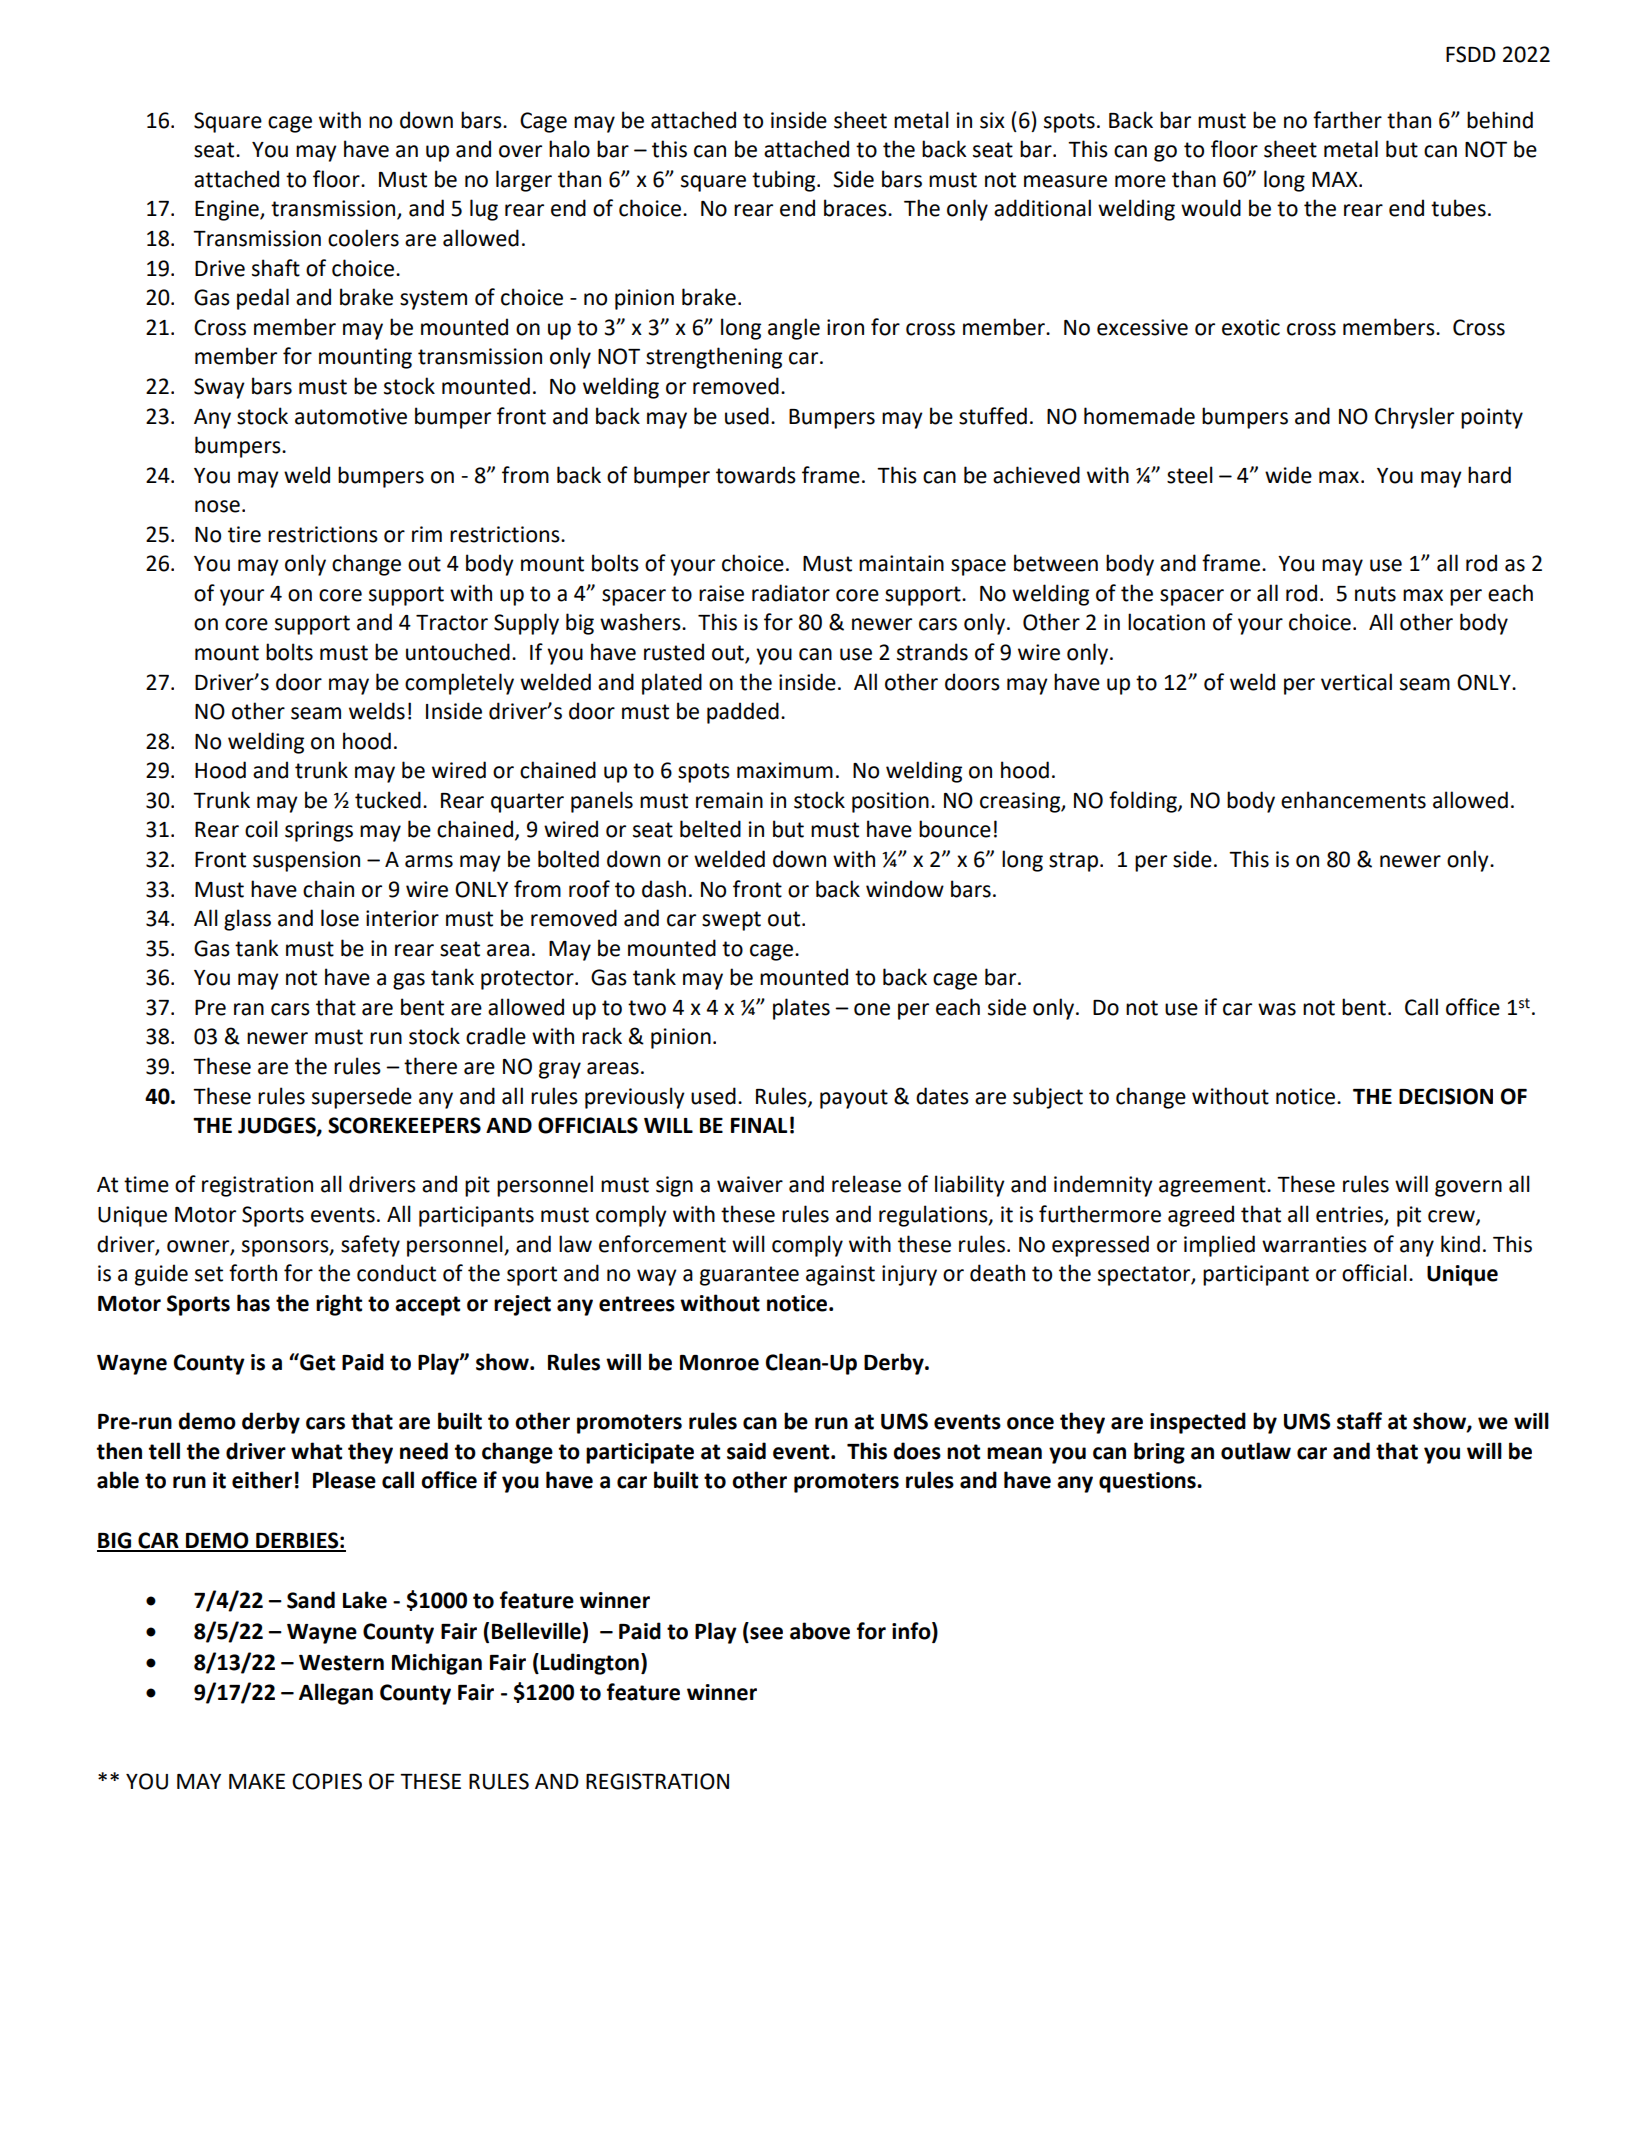 This screenshot has width=1648, height=2132. Describe the element at coordinates (820, 1631) in the screenshot. I see `above` at that location.
